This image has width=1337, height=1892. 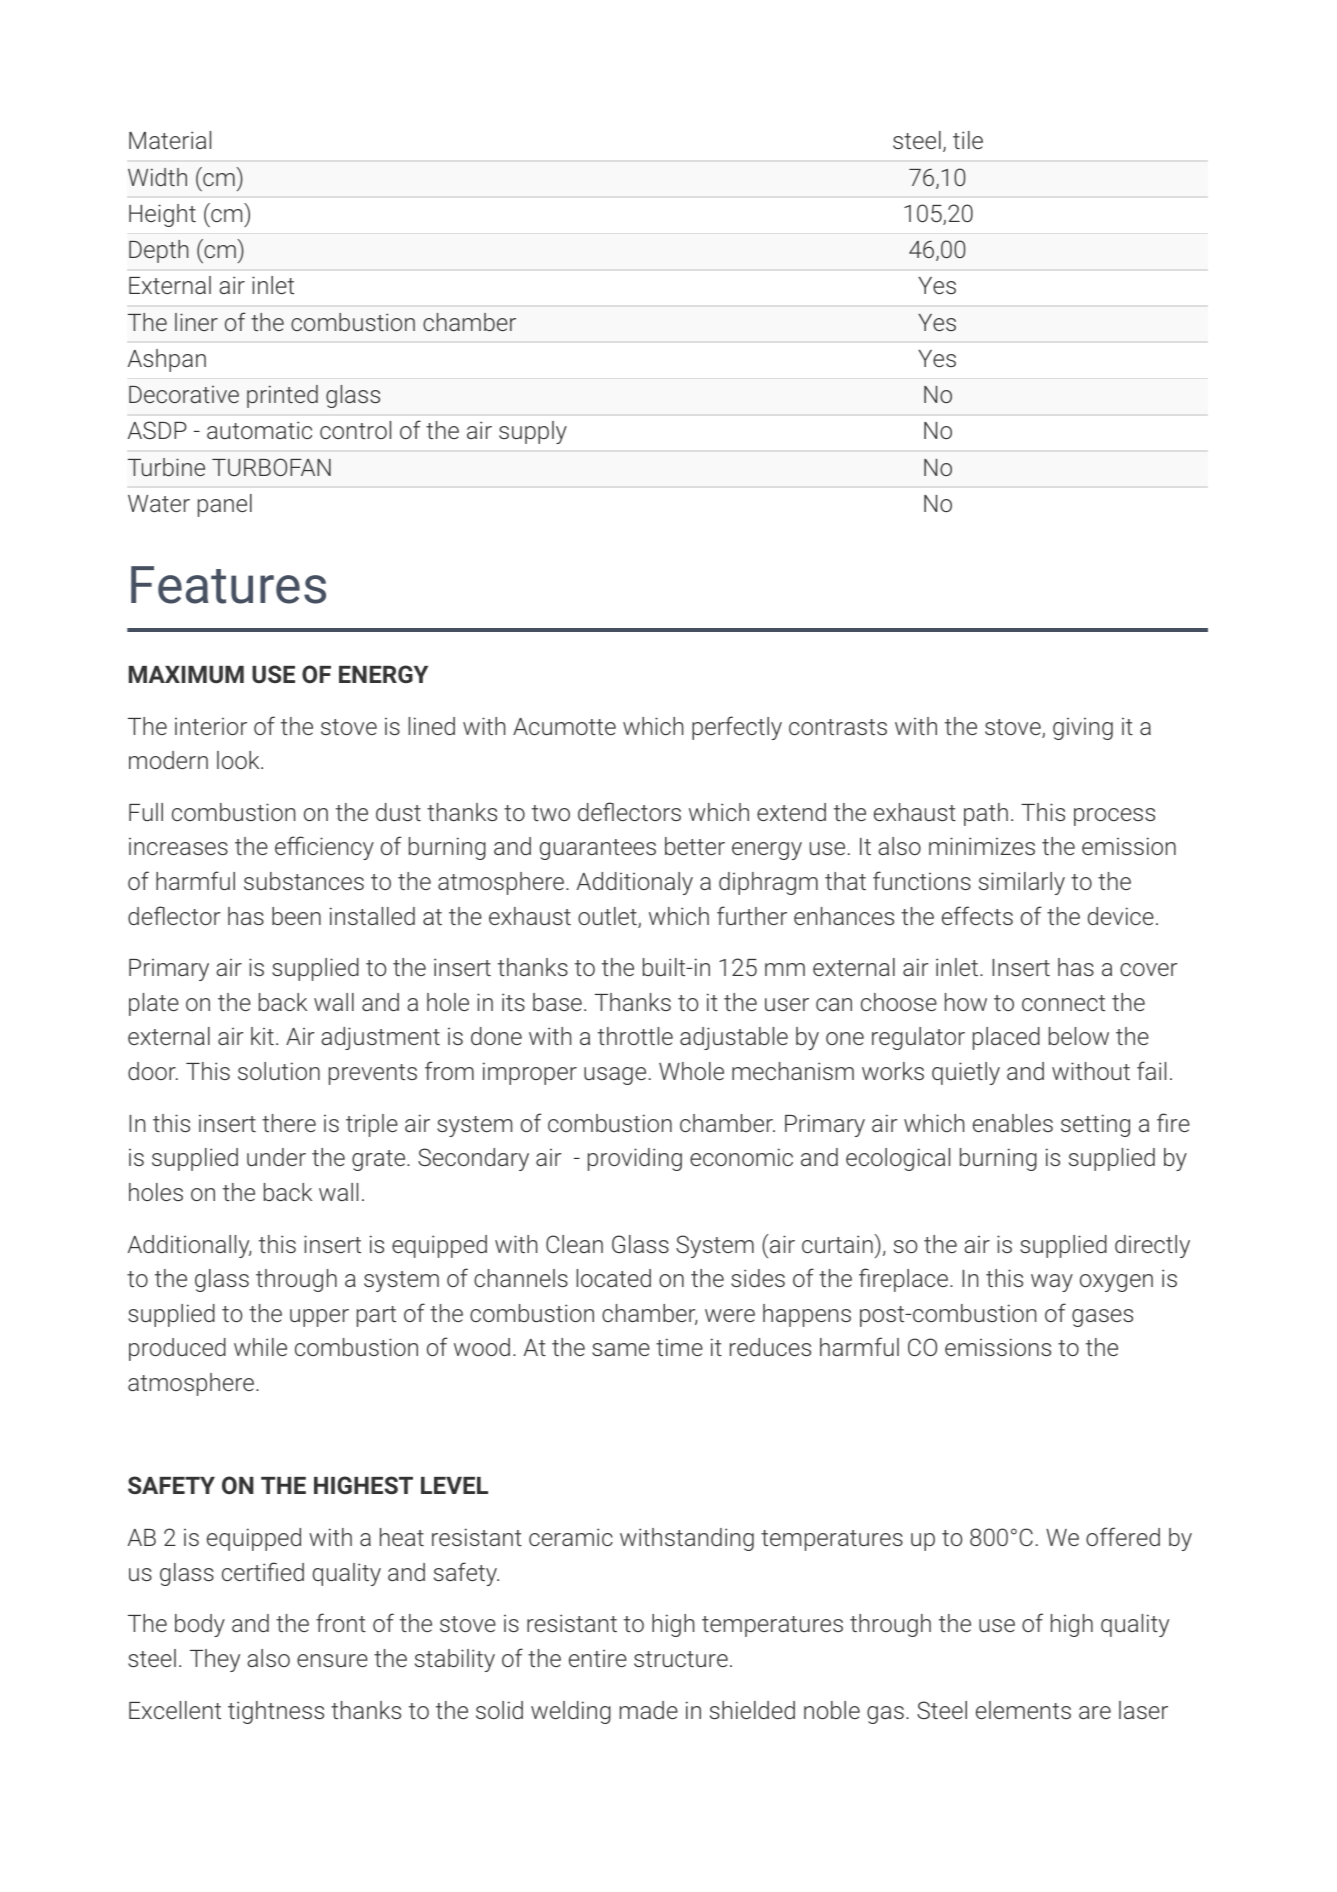 What do you see at coordinates (215, 1660) in the image?
I see `They` at bounding box center [215, 1660].
